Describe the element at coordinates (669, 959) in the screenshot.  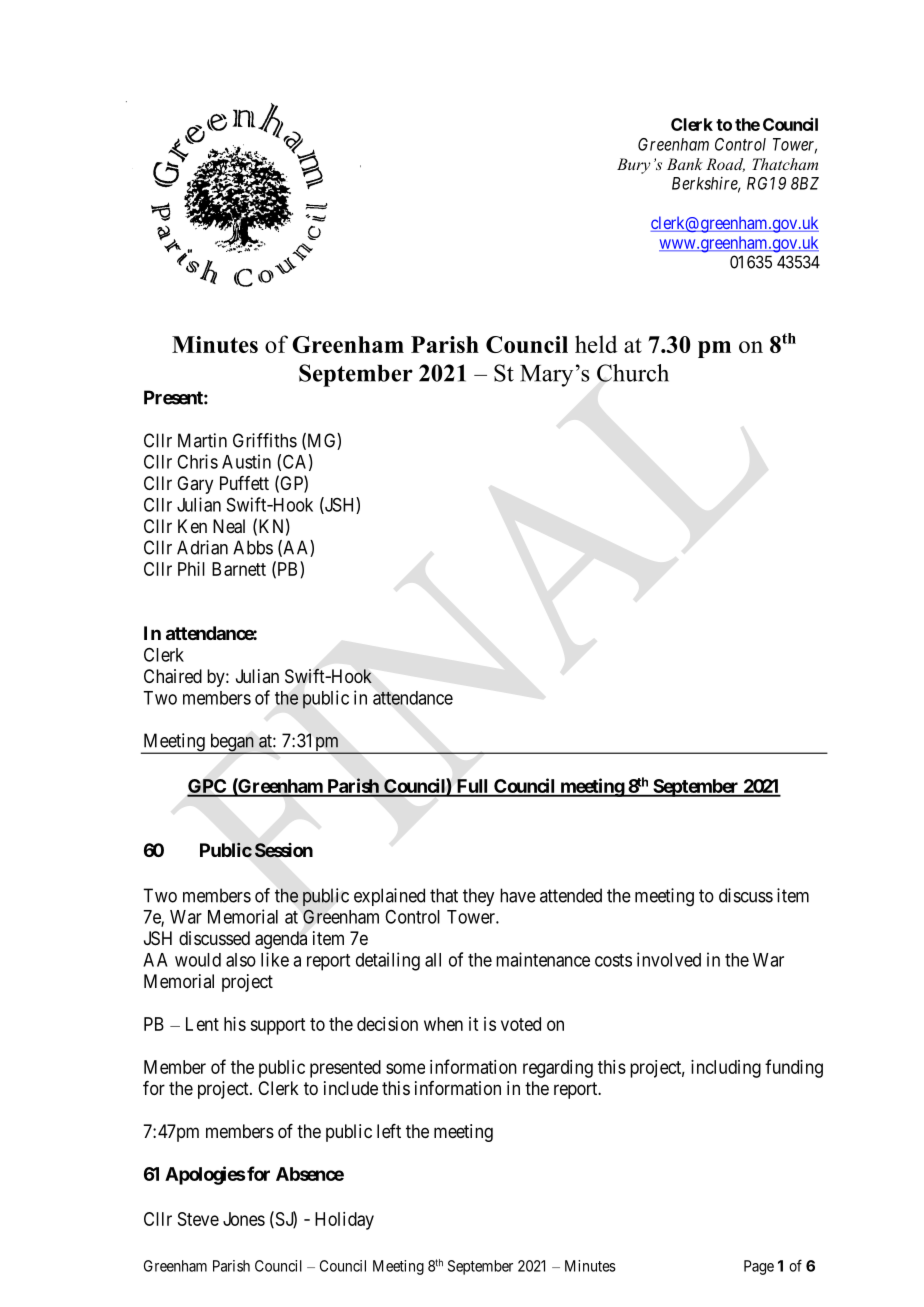
I see `involved` at that location.
